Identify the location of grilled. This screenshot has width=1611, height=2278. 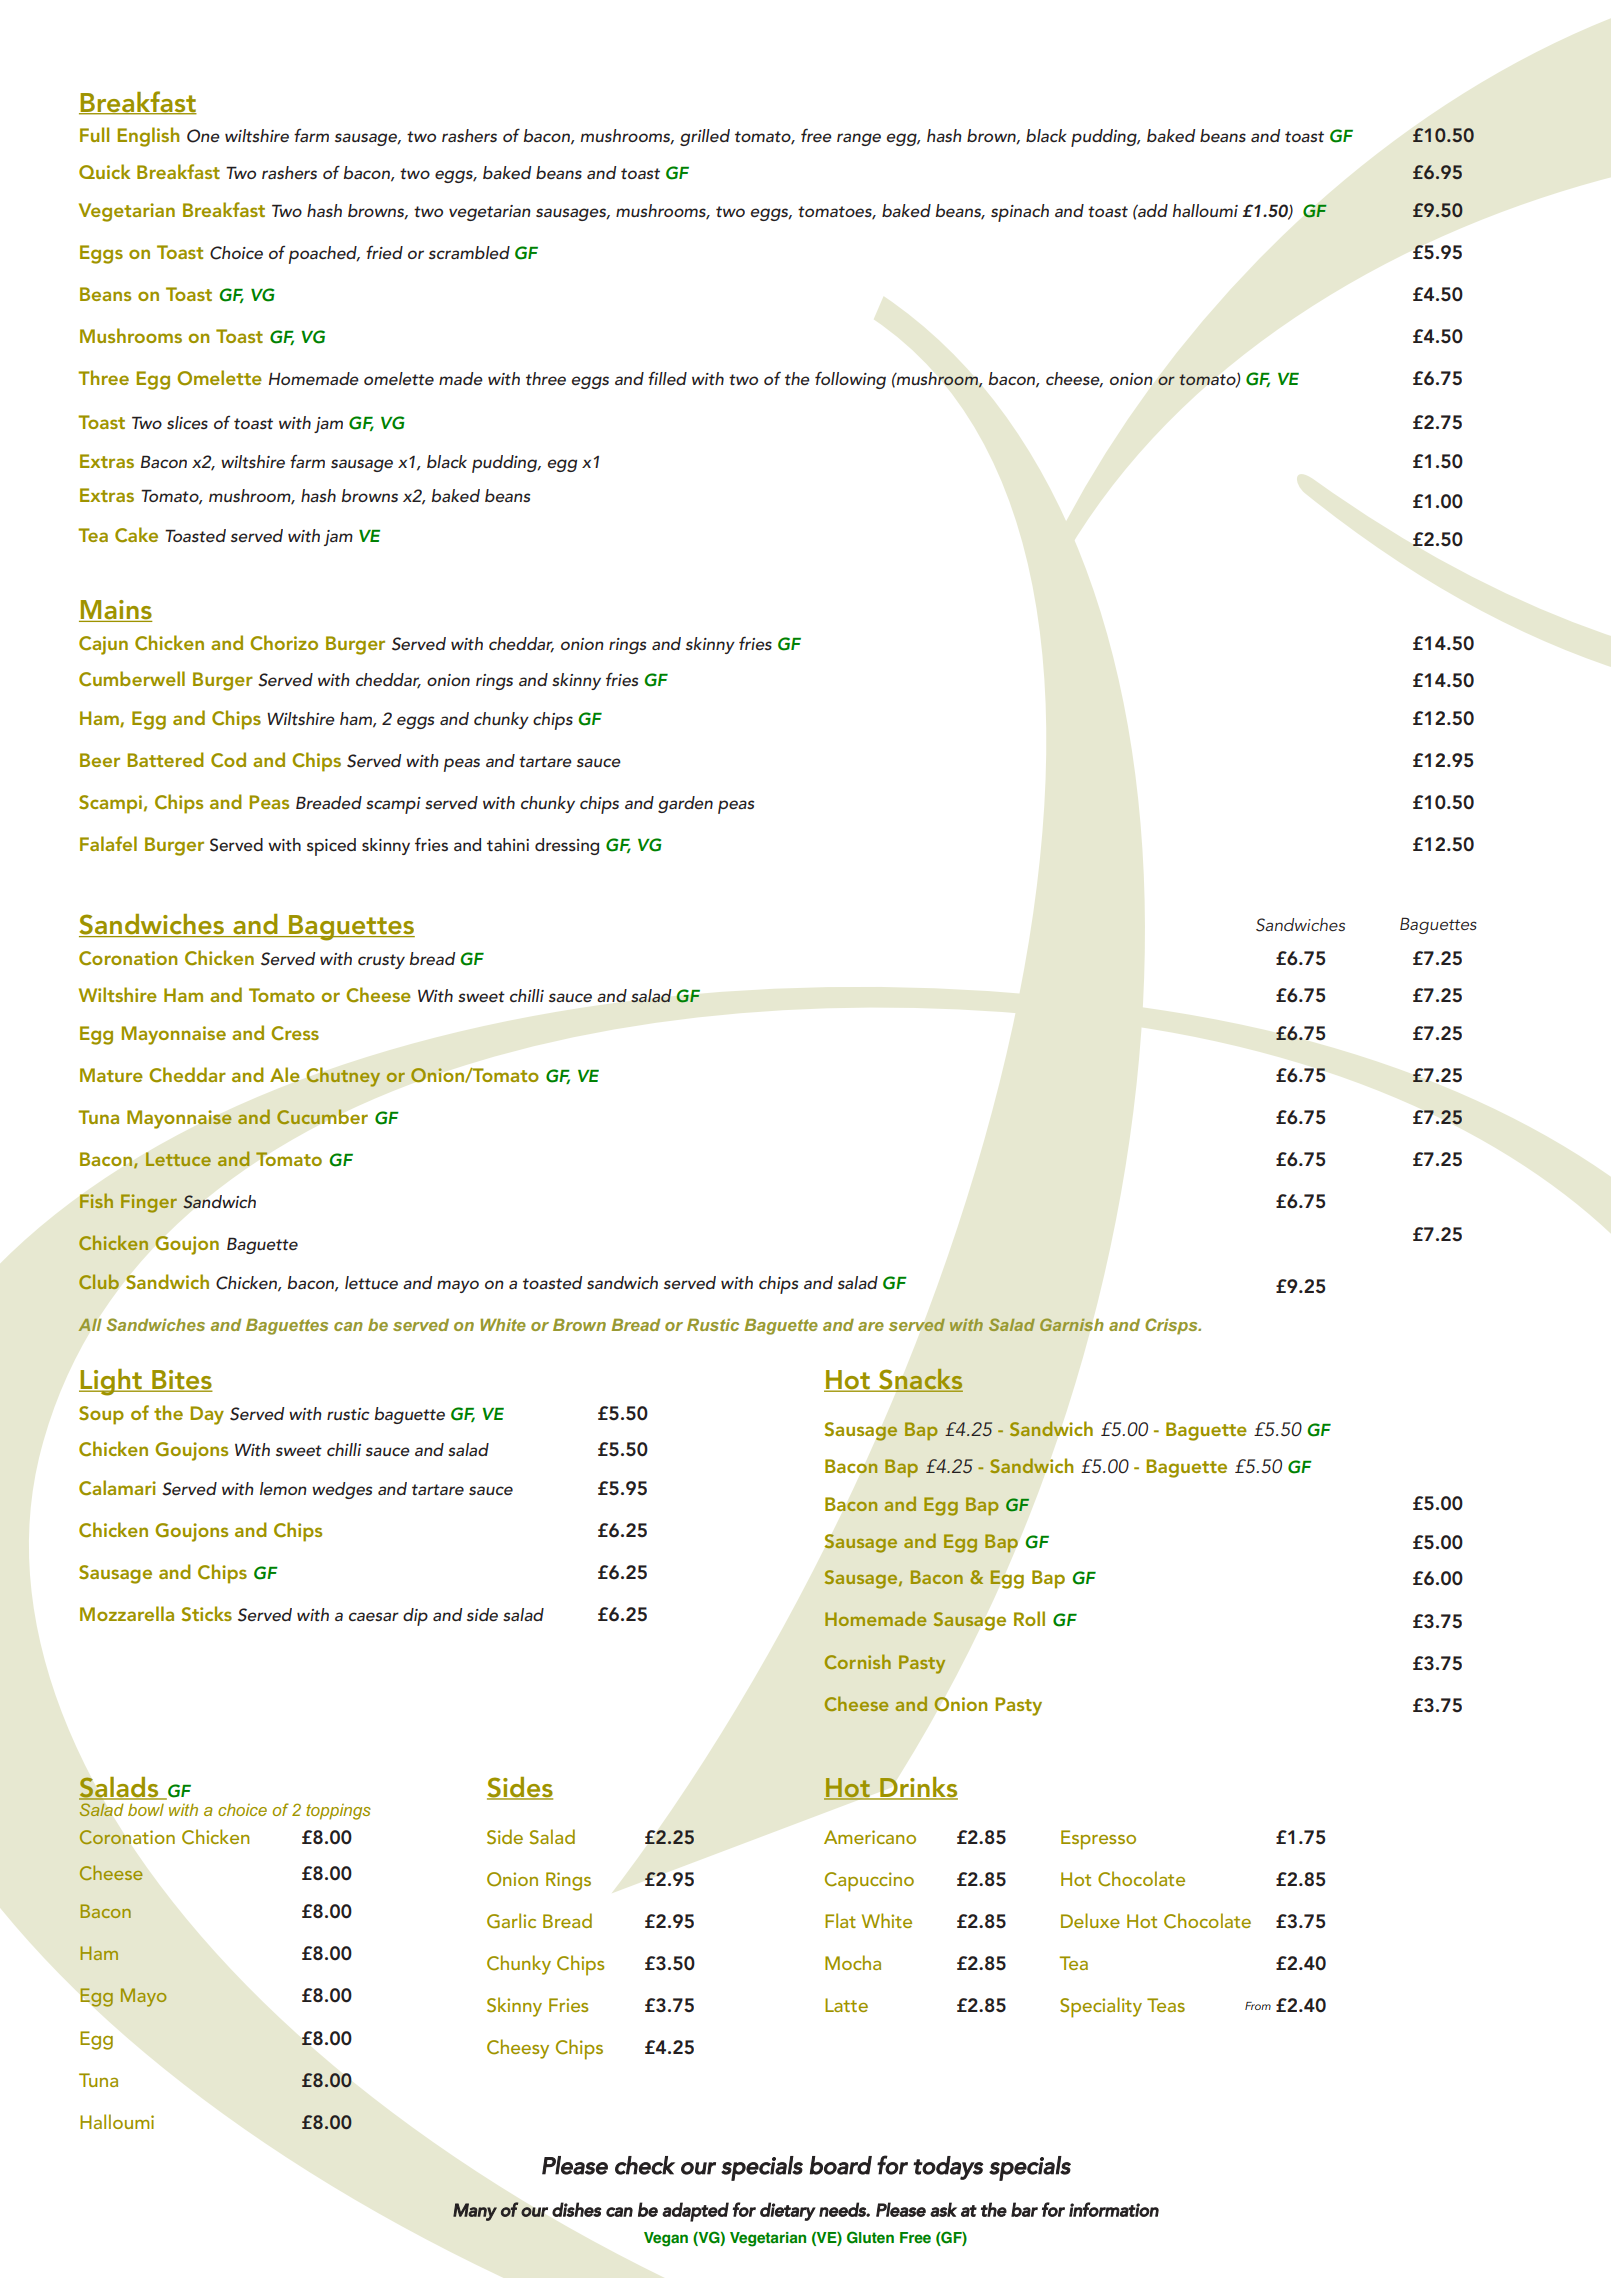
(705, 137).
